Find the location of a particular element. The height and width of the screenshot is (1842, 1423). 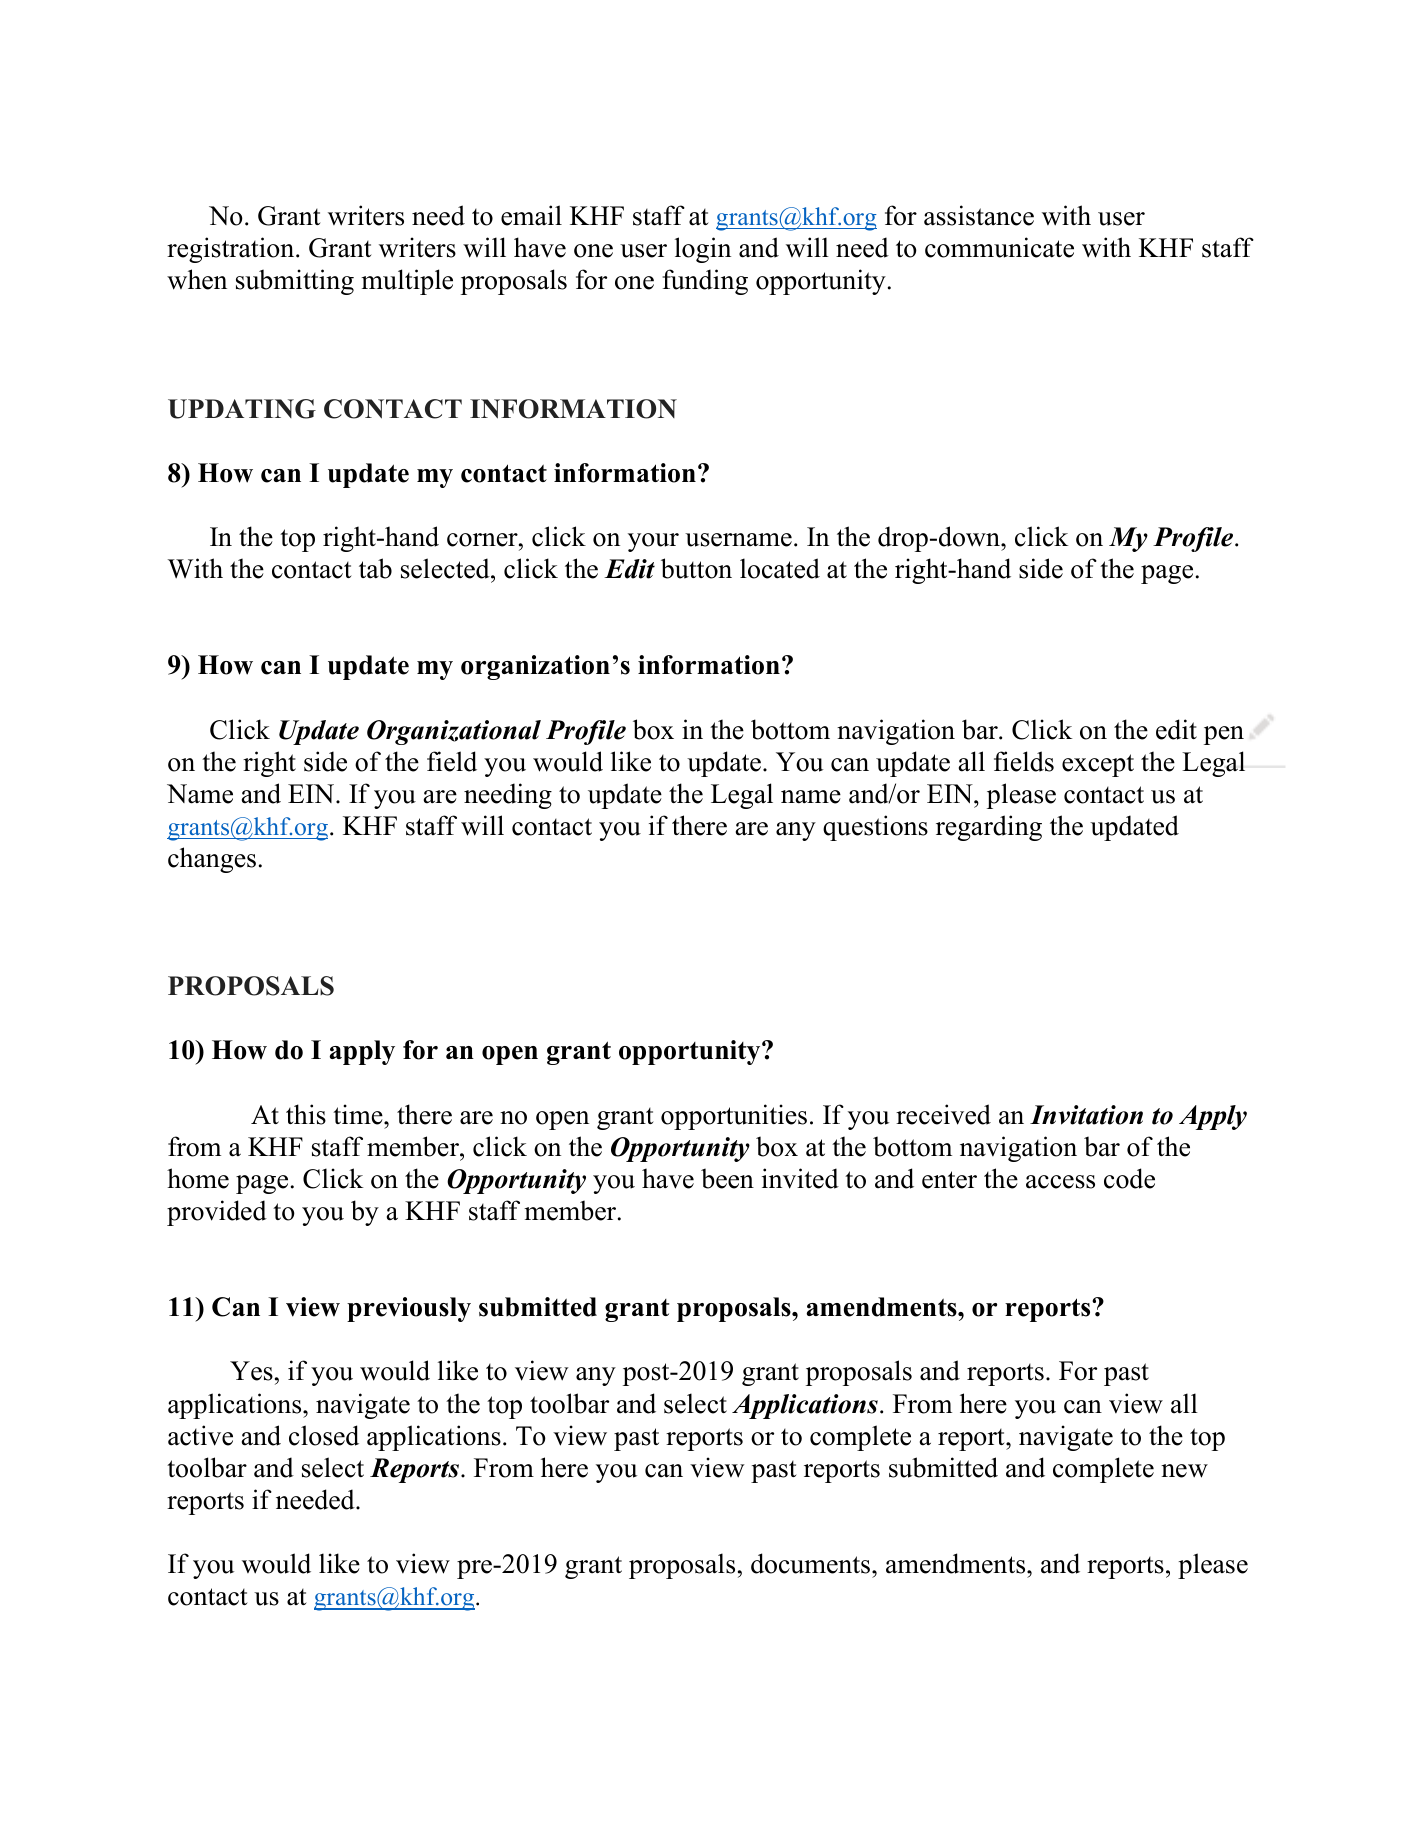

login is located at coordinates (703, 250).
